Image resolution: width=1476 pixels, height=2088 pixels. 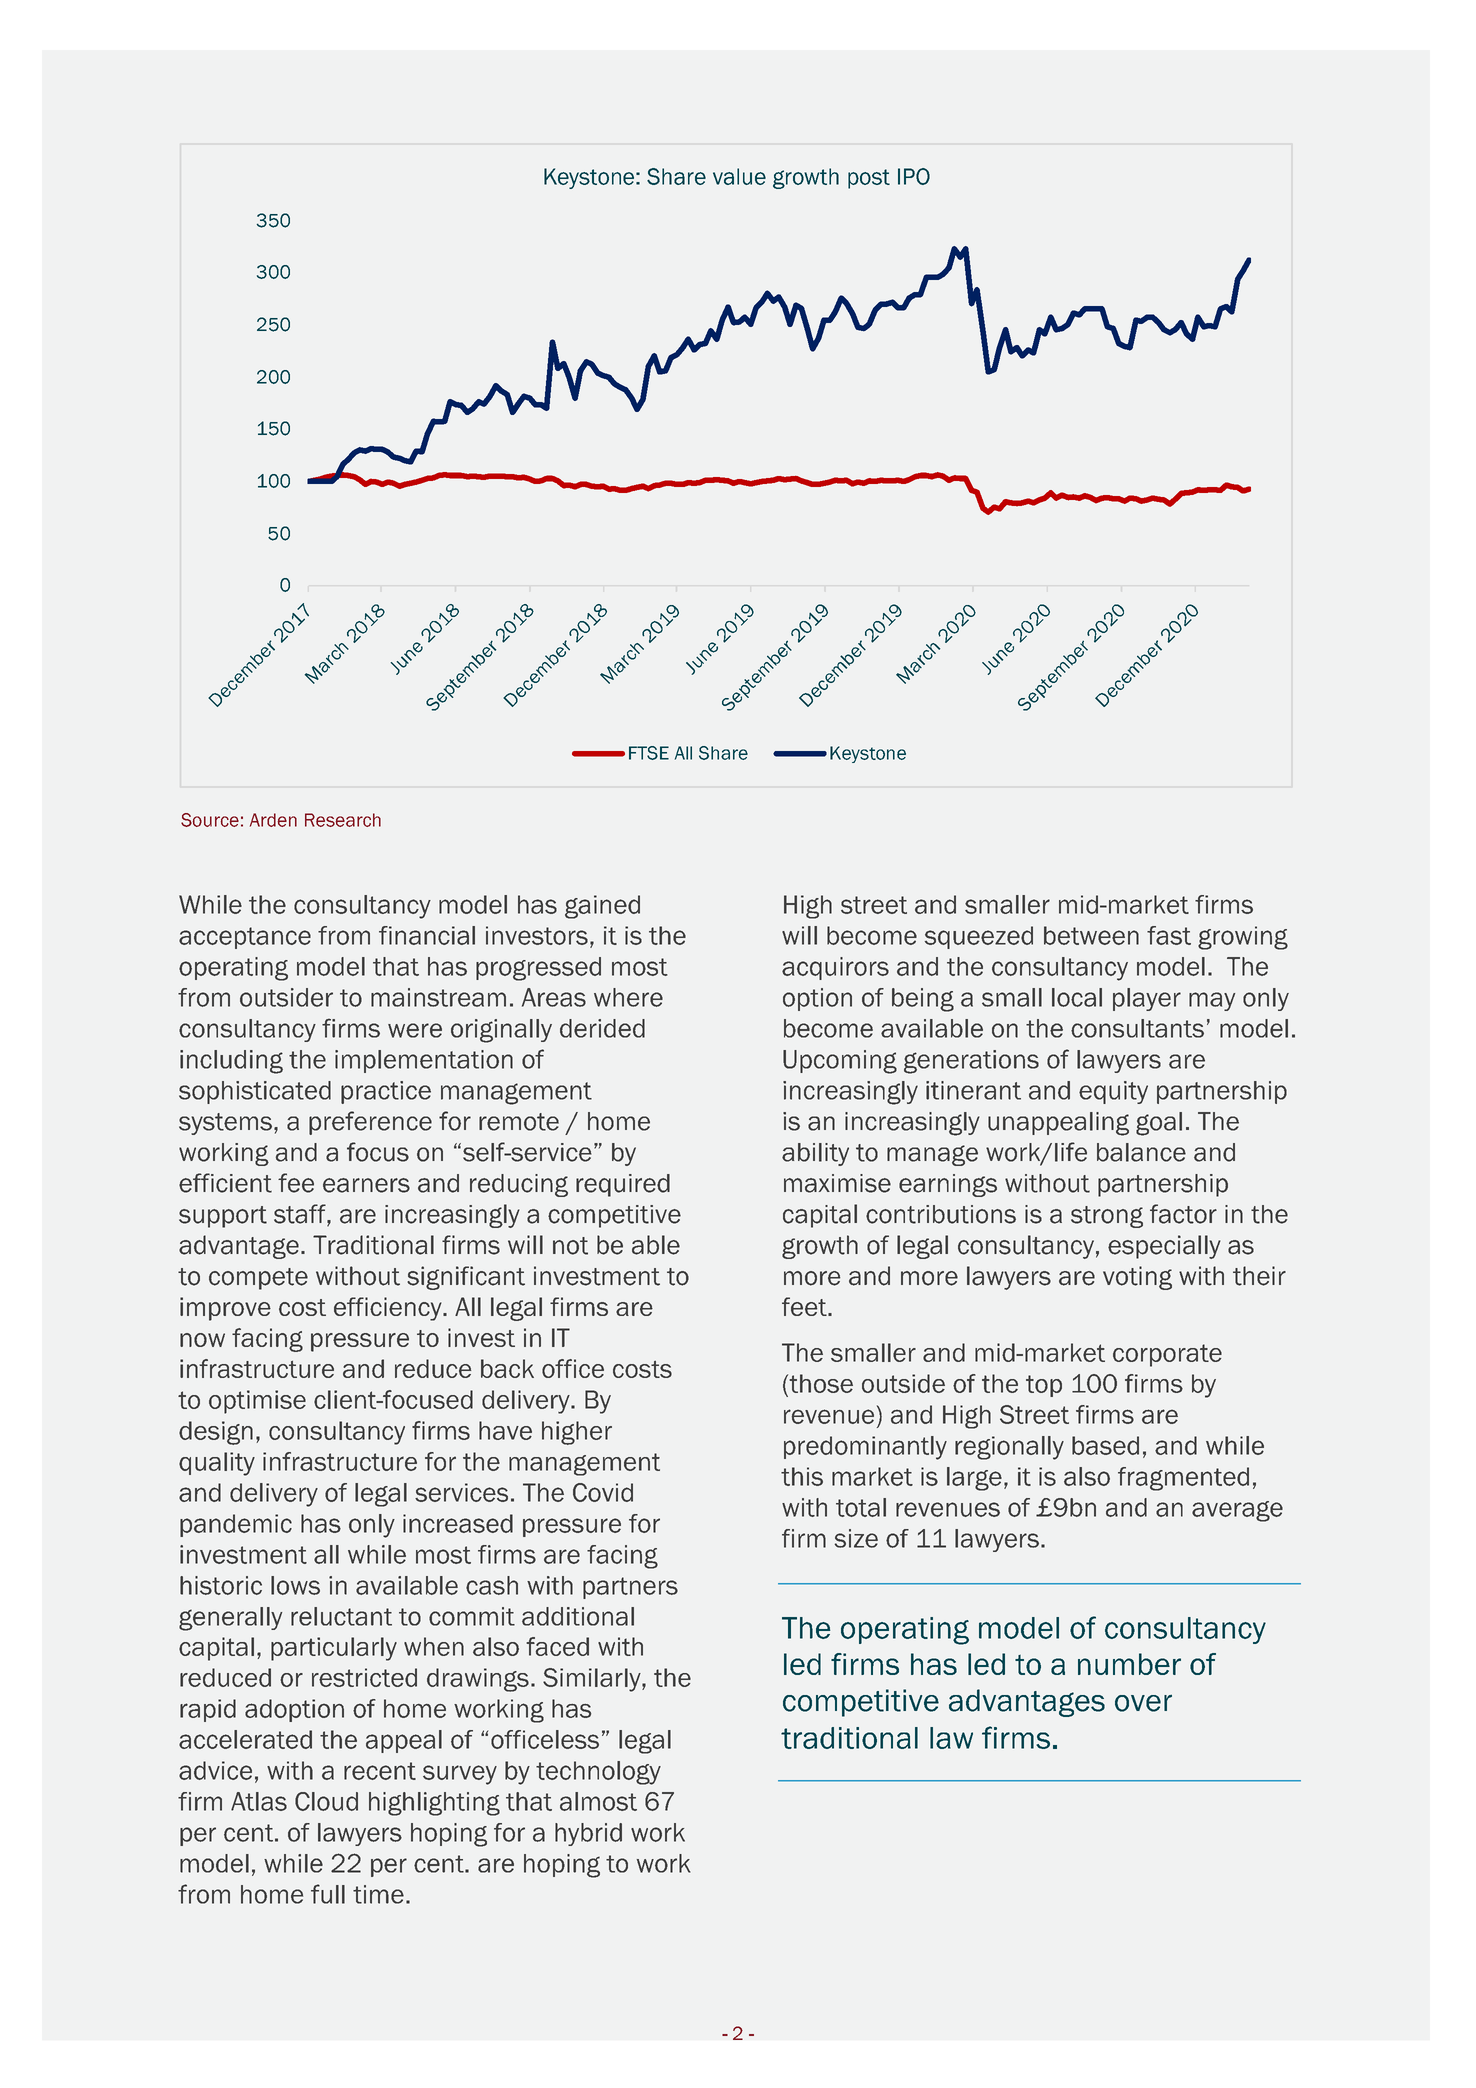 I want to click on value, so click(x=739, y=176).
